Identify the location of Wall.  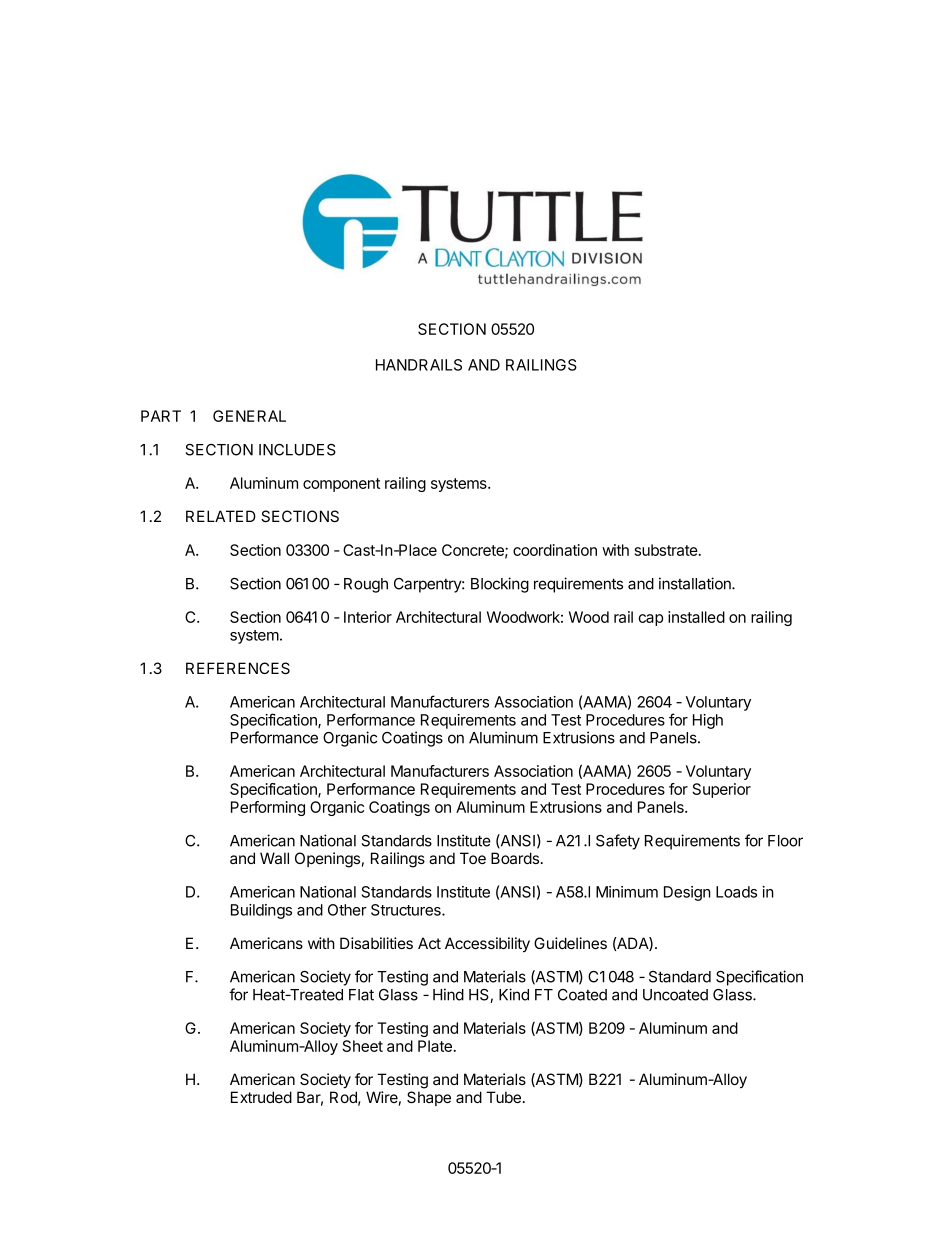
(274, 858).
